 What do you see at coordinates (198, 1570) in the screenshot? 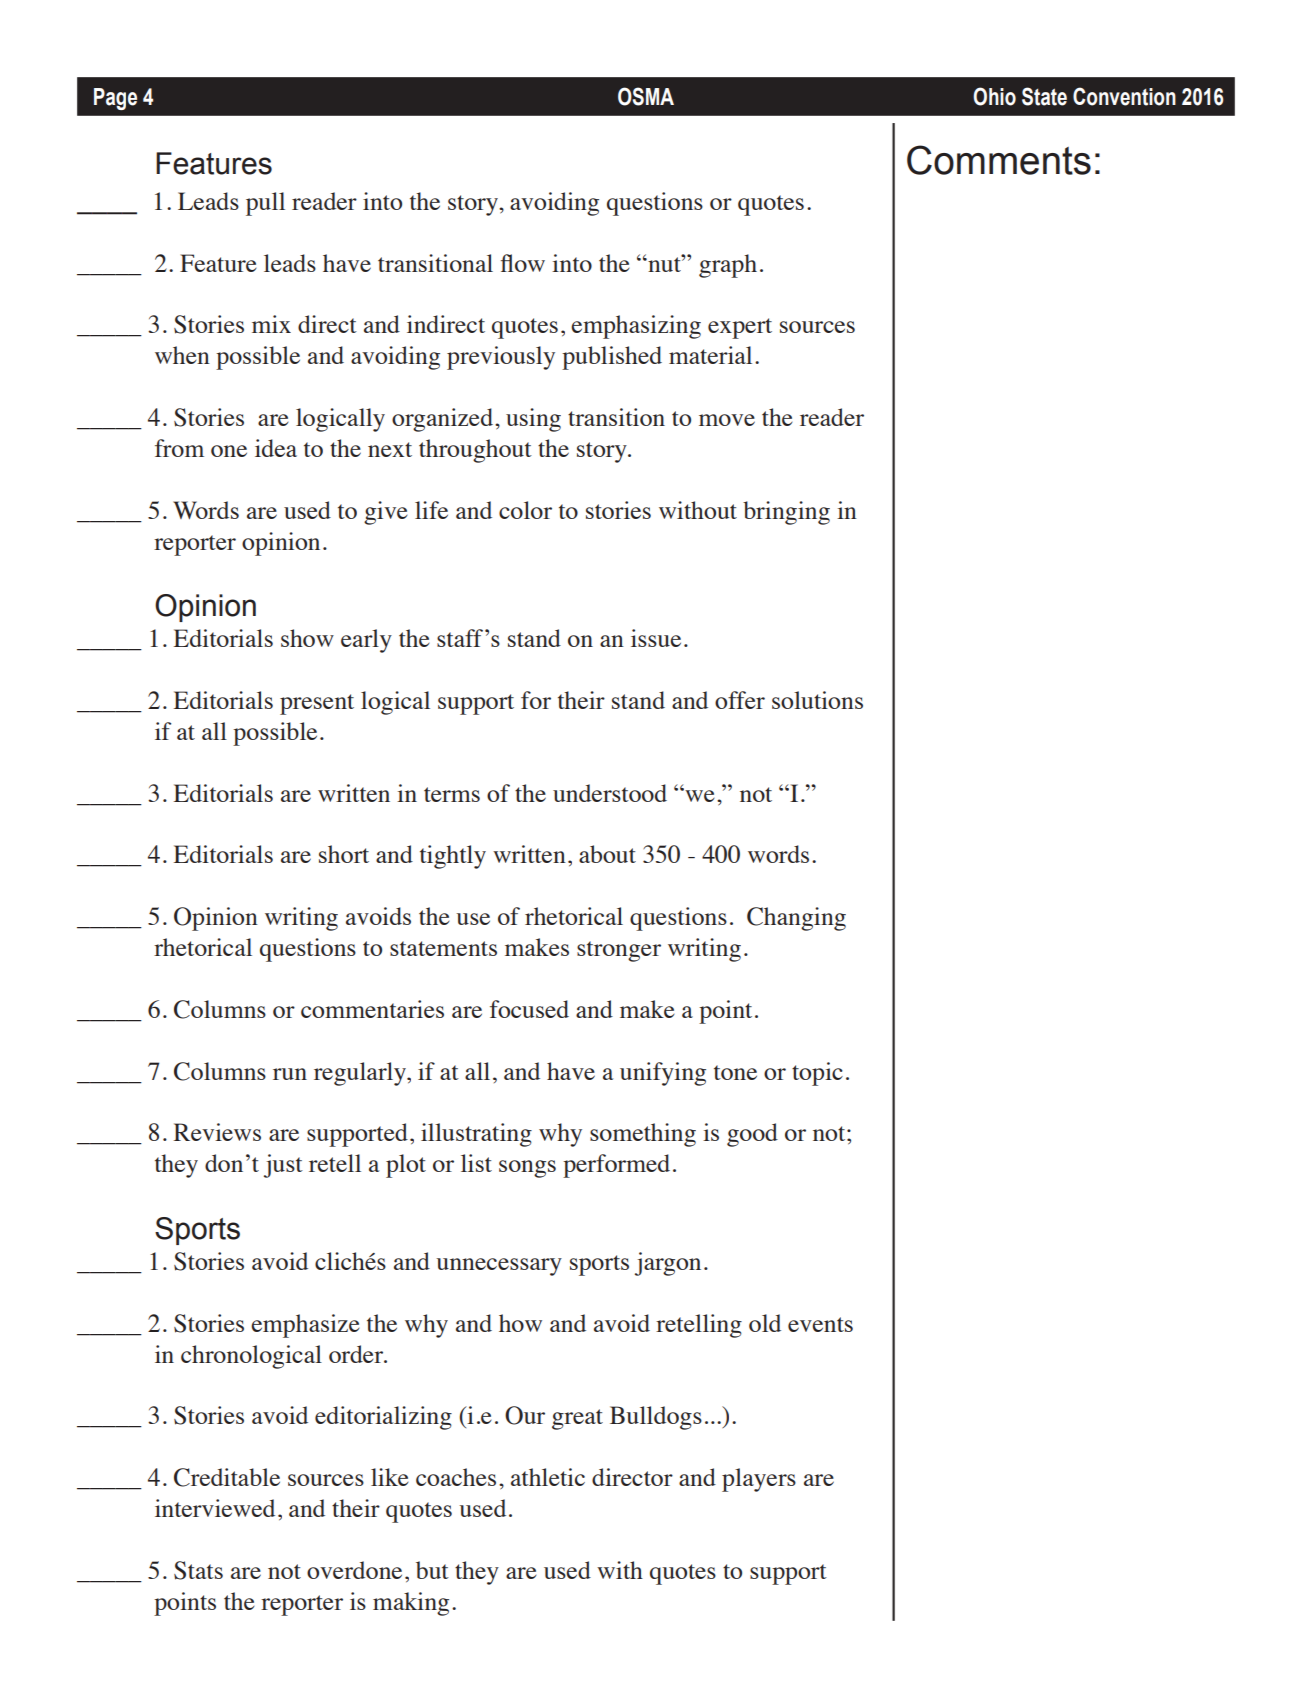
I see `Stats` at bounding box center [198, 1570].
